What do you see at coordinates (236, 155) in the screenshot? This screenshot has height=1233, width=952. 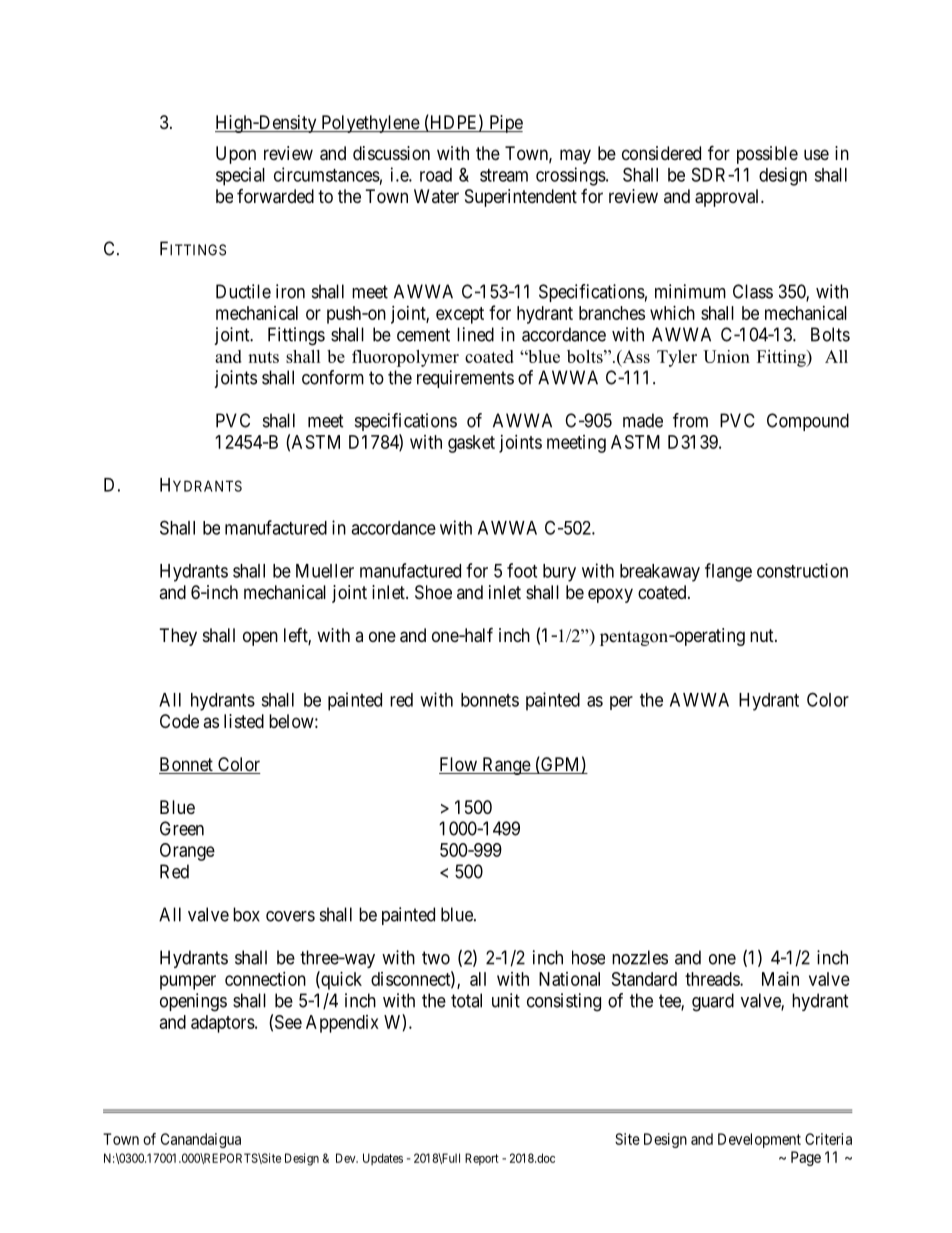 I see `Upon` at bounding box center [236, 155].
